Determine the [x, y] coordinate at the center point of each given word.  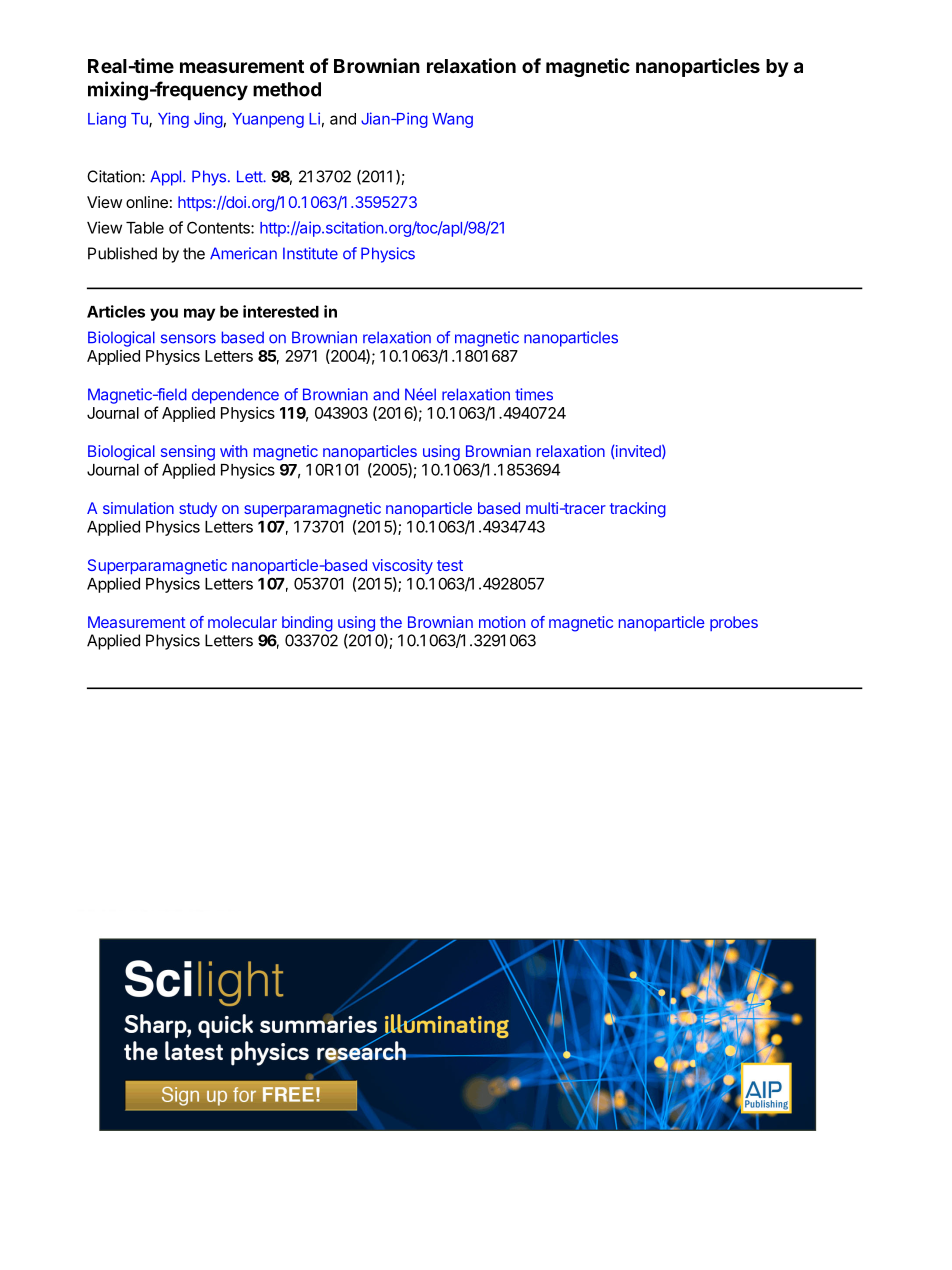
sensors [188, 339]
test [450, 565]
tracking [638, 510]
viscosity [402, 566]
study [198, 510]
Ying [173, 120]
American [243, 253]
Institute [310, 253]
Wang [452, 120]
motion [502, 622]
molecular [242, 622]
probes [734, 623]
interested [281, 311]
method [287, 89]
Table [145, 228]
